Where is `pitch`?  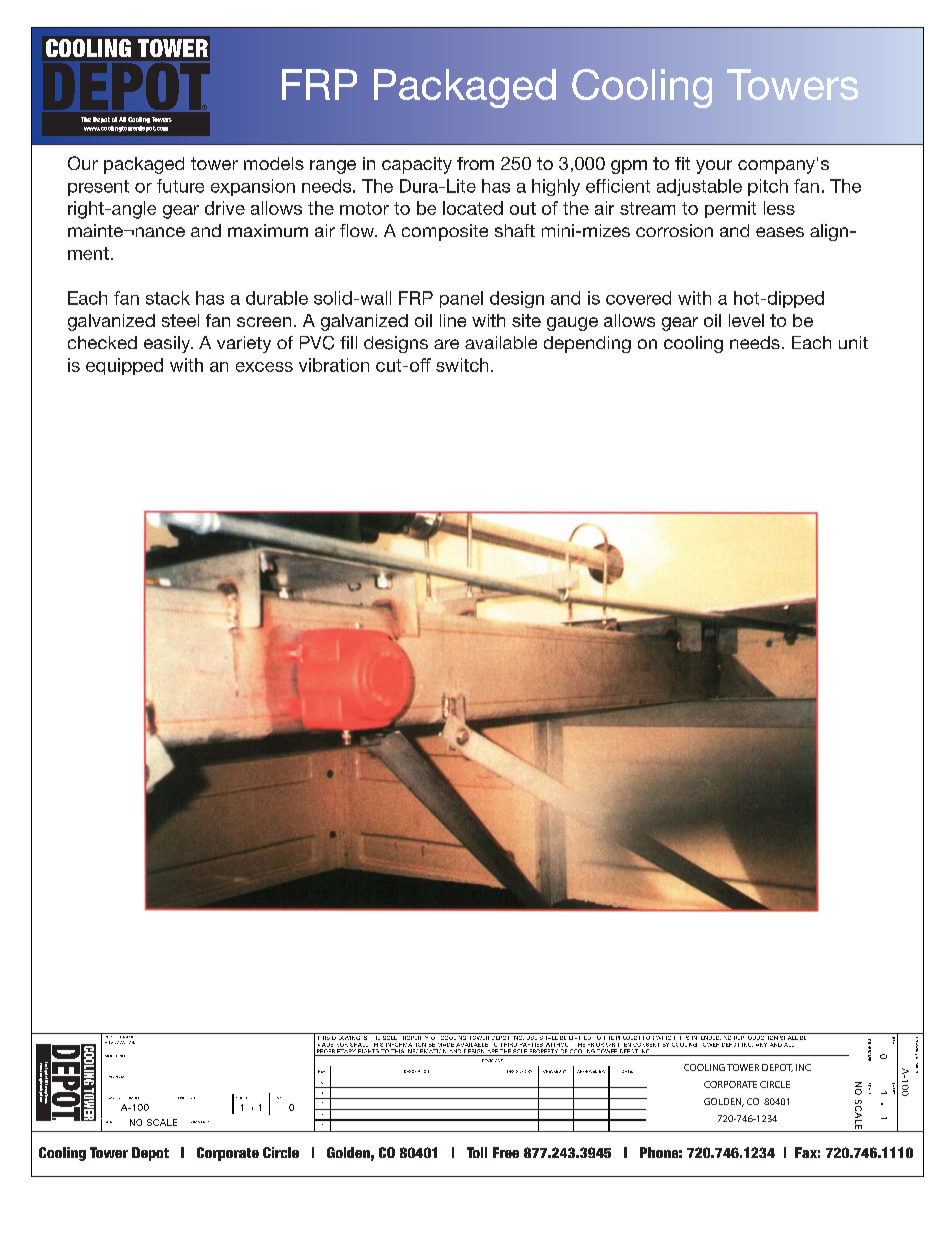 pitch is located at coordinates (768, 187).
